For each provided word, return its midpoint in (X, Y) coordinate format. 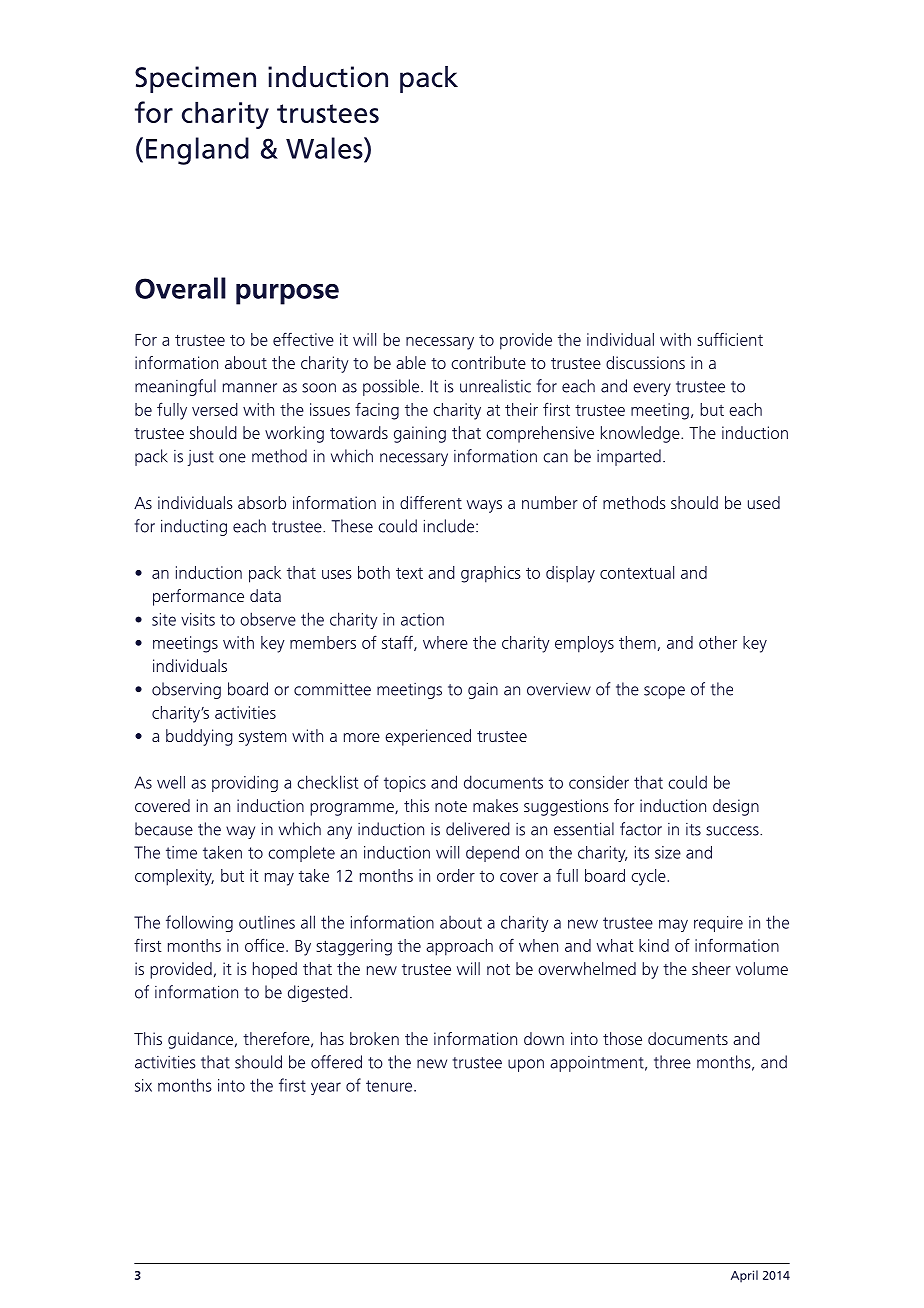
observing (186, 690)
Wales (325, 148)
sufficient (730, 339)
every (652, 389)
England (197, 151)
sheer (711, 968)
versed (215, 409)
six (143, 1085)
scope (664, 692)
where (445, 642)
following (199, 923)
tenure (390, 1086)
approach (459, 947)
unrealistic (495, 386)
